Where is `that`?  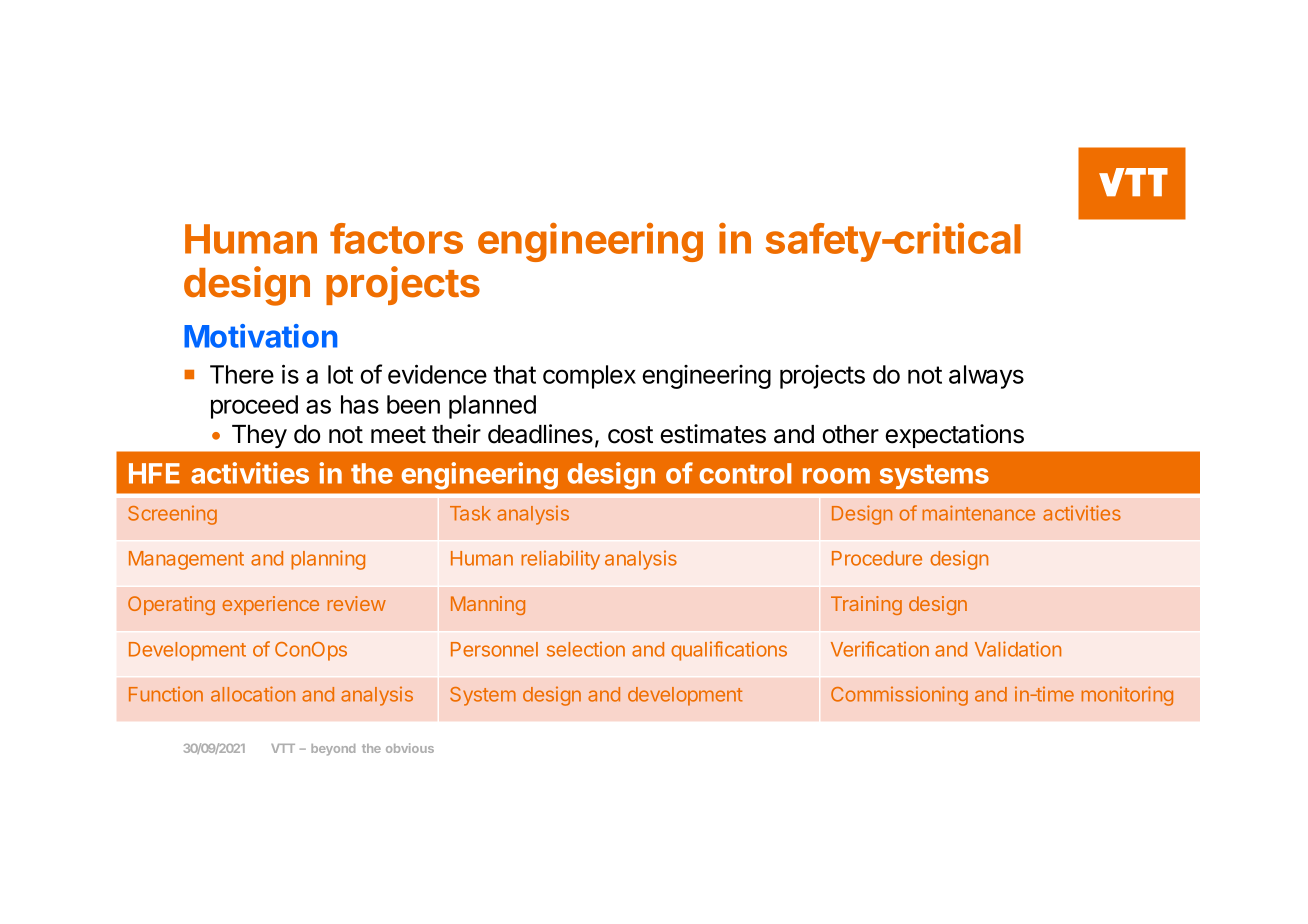 that is located at coordinates (514, 374).
